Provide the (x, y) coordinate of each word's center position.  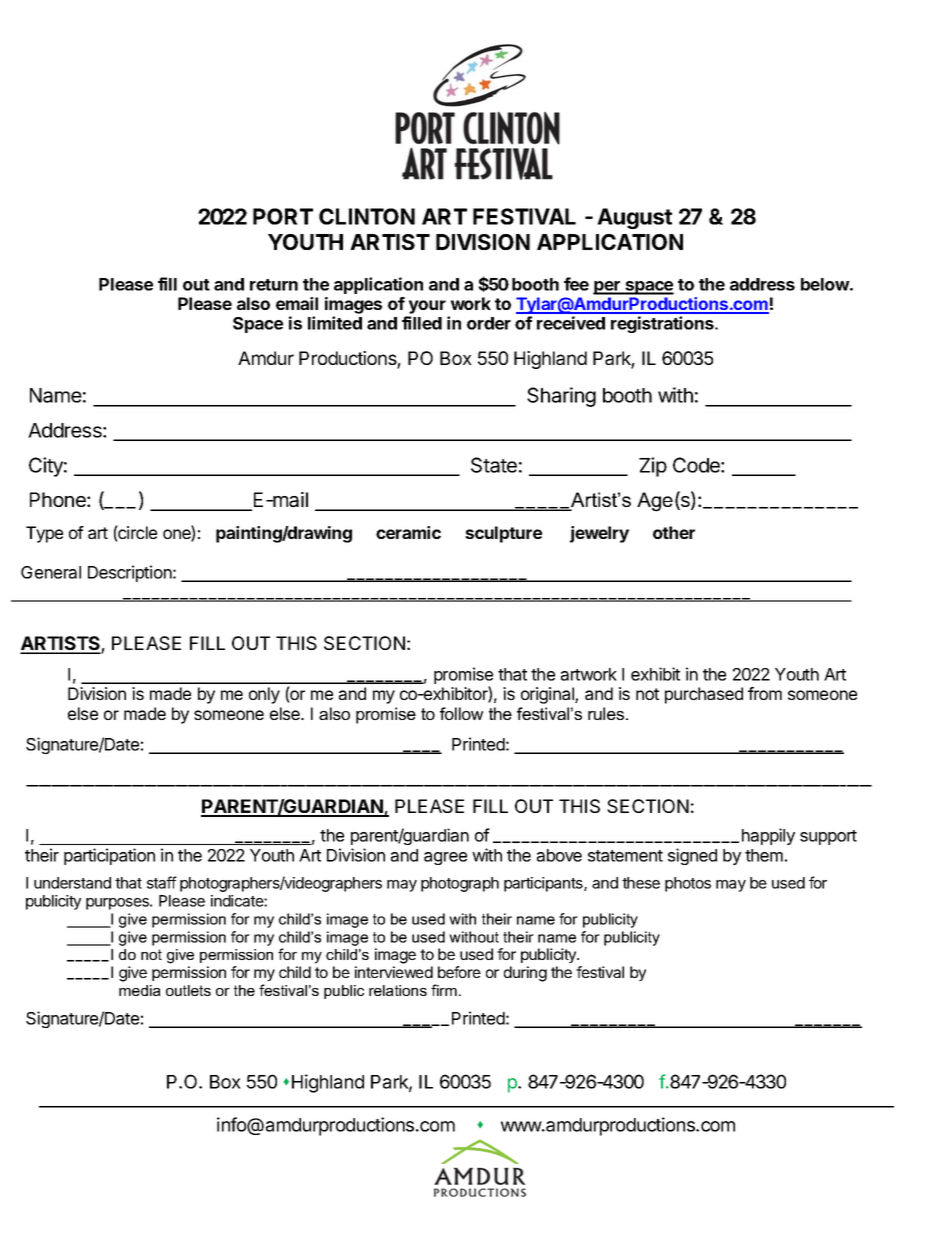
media (140, 990)
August (634, 218)
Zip (653, 467)
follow (461, 713)
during (525, 974)
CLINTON (367, 216)
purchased (704, 695)
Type (44, 534)
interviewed (394, 972)
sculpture (503, 534)
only (264, 695)
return (274, 285)
